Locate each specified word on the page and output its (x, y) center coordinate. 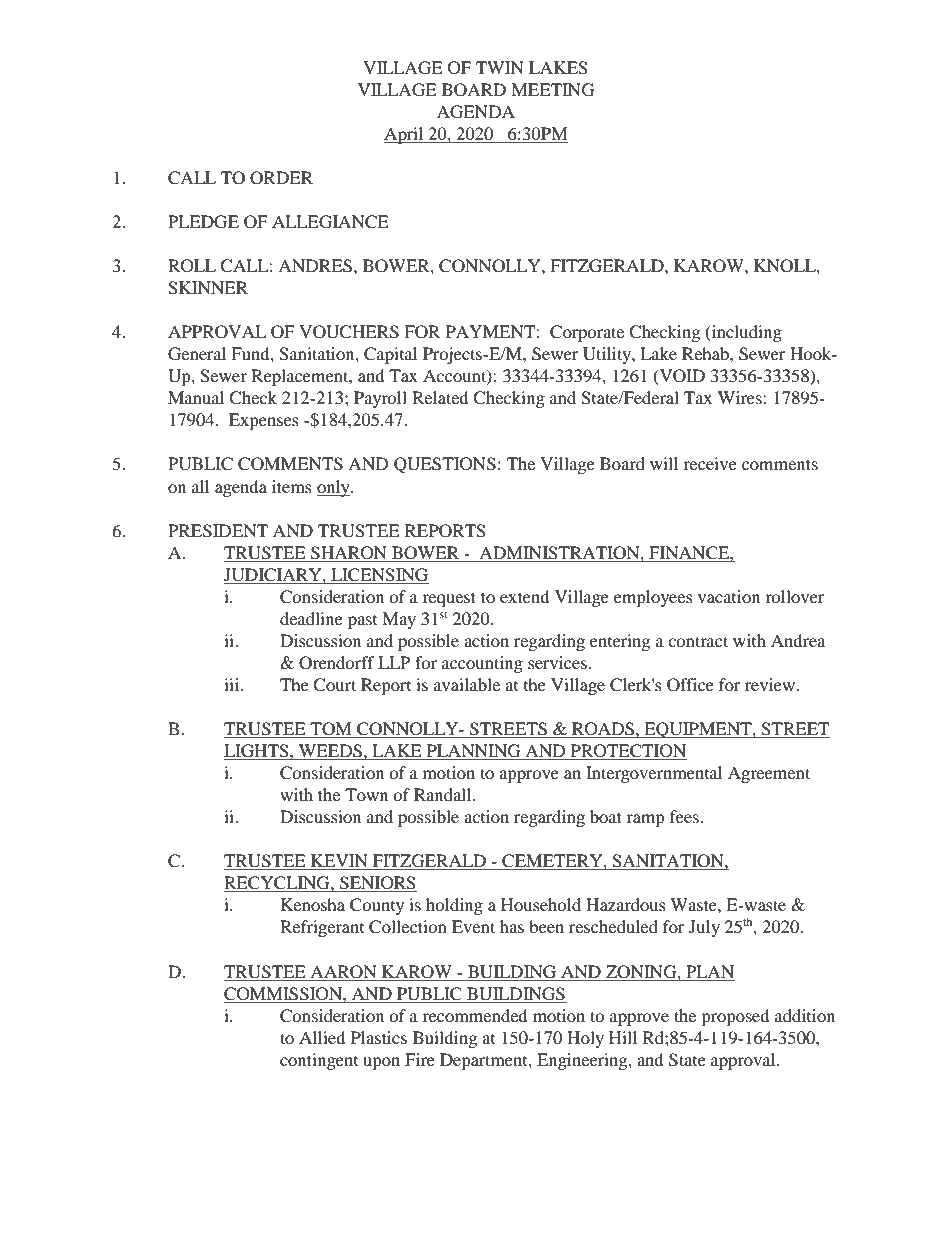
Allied (322, 1037)
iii (233, 684)
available (467, 684)
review (771, 684)
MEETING (553, 90)
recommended (475, 1015)
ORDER (281, 178)
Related (440, 397)
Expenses (264, 421)
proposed (735, 1017)
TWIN (500, 67)
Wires (741, 397)
